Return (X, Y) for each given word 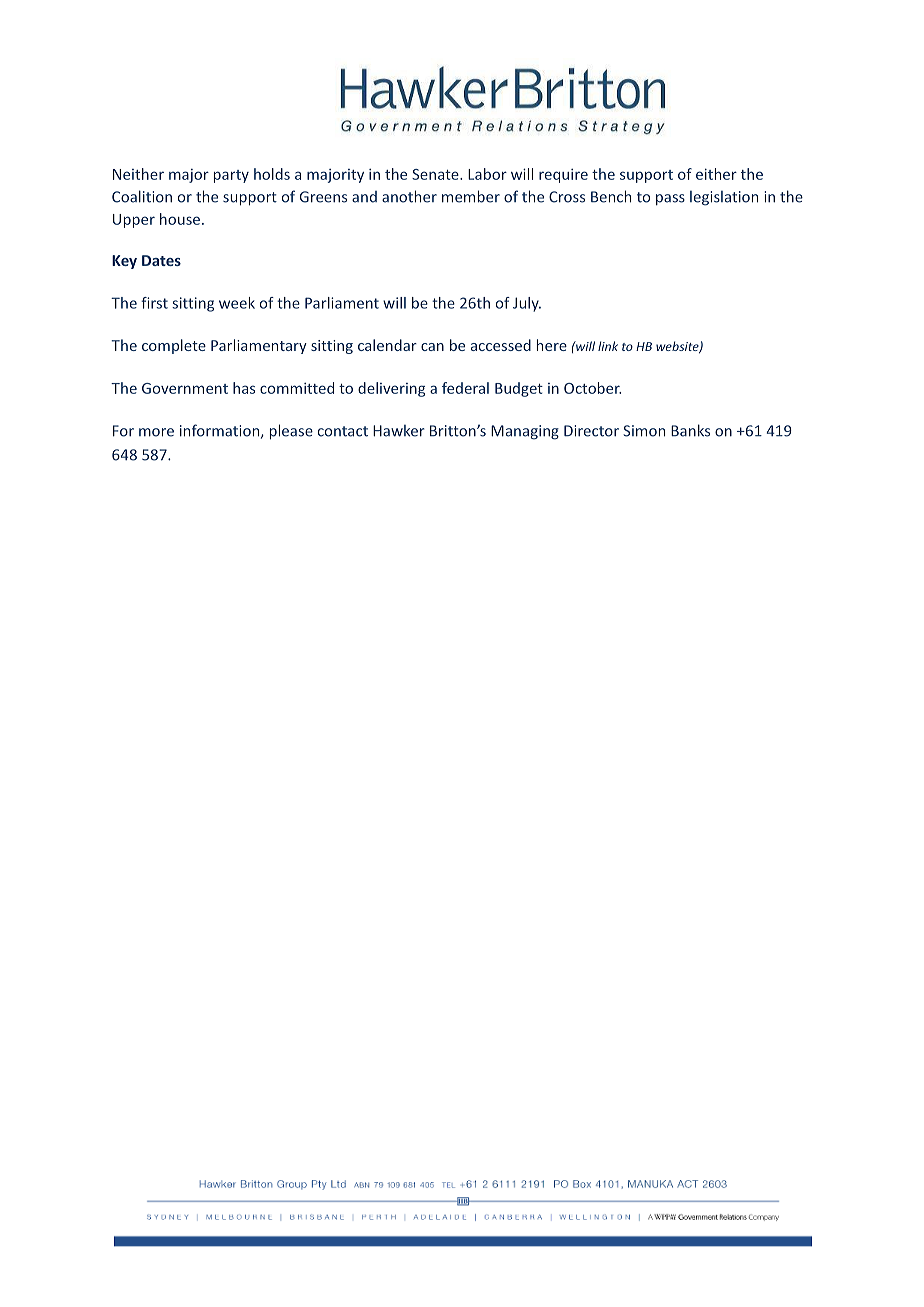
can (432, 347)
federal (465, 388)
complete (174, 346)
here (552, 345)
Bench (611, 196)
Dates (161, 260)
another (409, 196)
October (592, 388)
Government (185, 388)
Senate (436, 174)
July (527, 304)
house (180, 219)
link (608, 346)
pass (670, 199)
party (231, 176)
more (156, 432)
